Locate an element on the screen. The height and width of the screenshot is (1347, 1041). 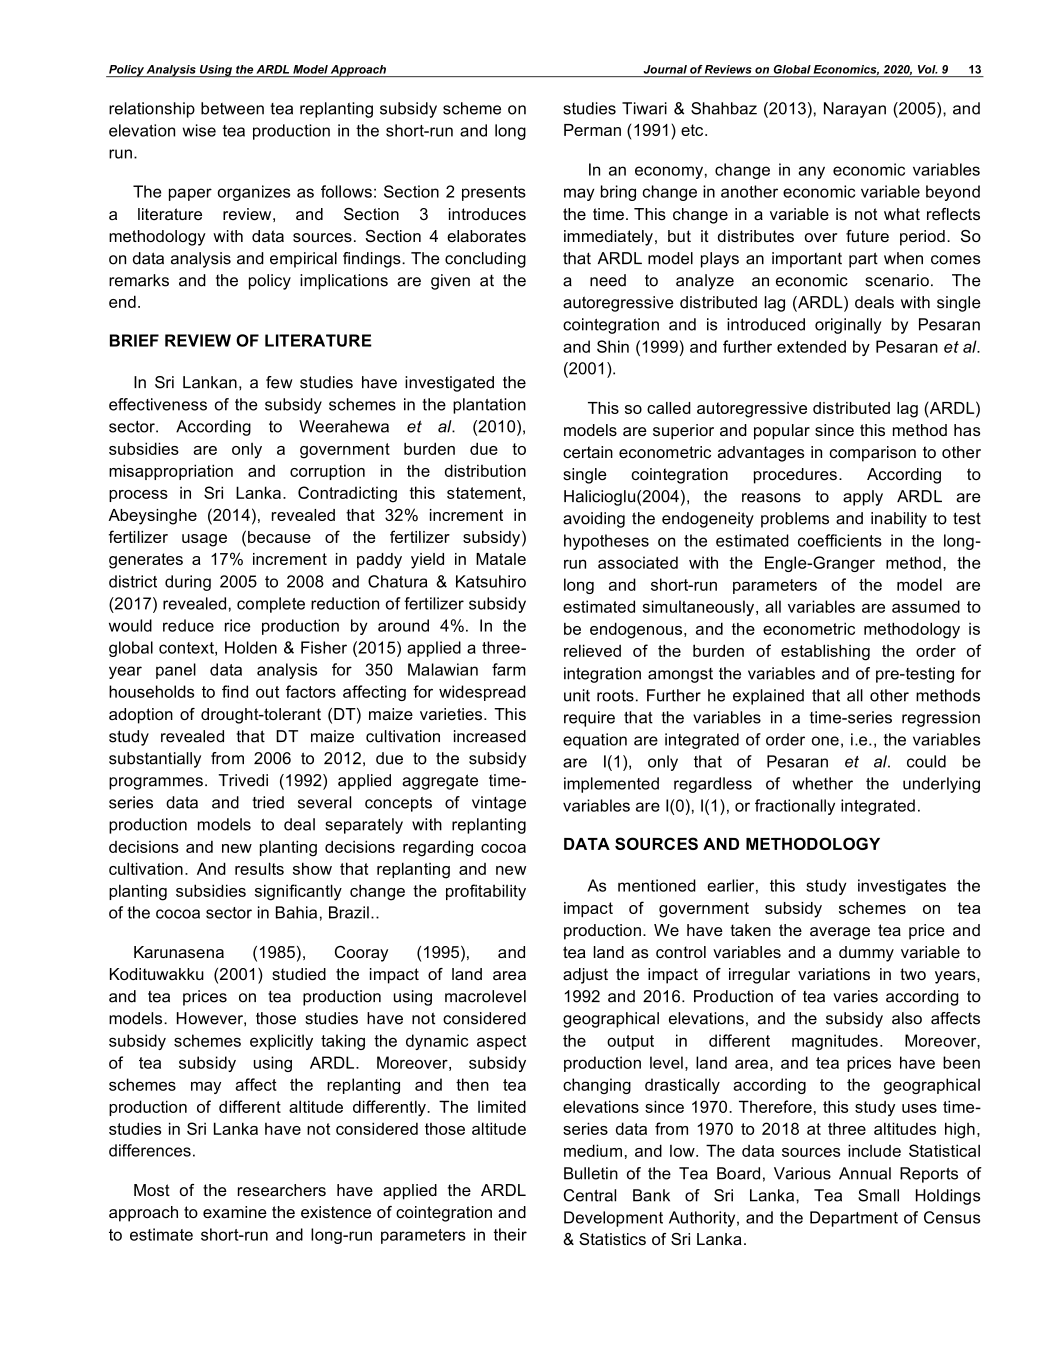
adjust is located at coordinates (585, 976).
